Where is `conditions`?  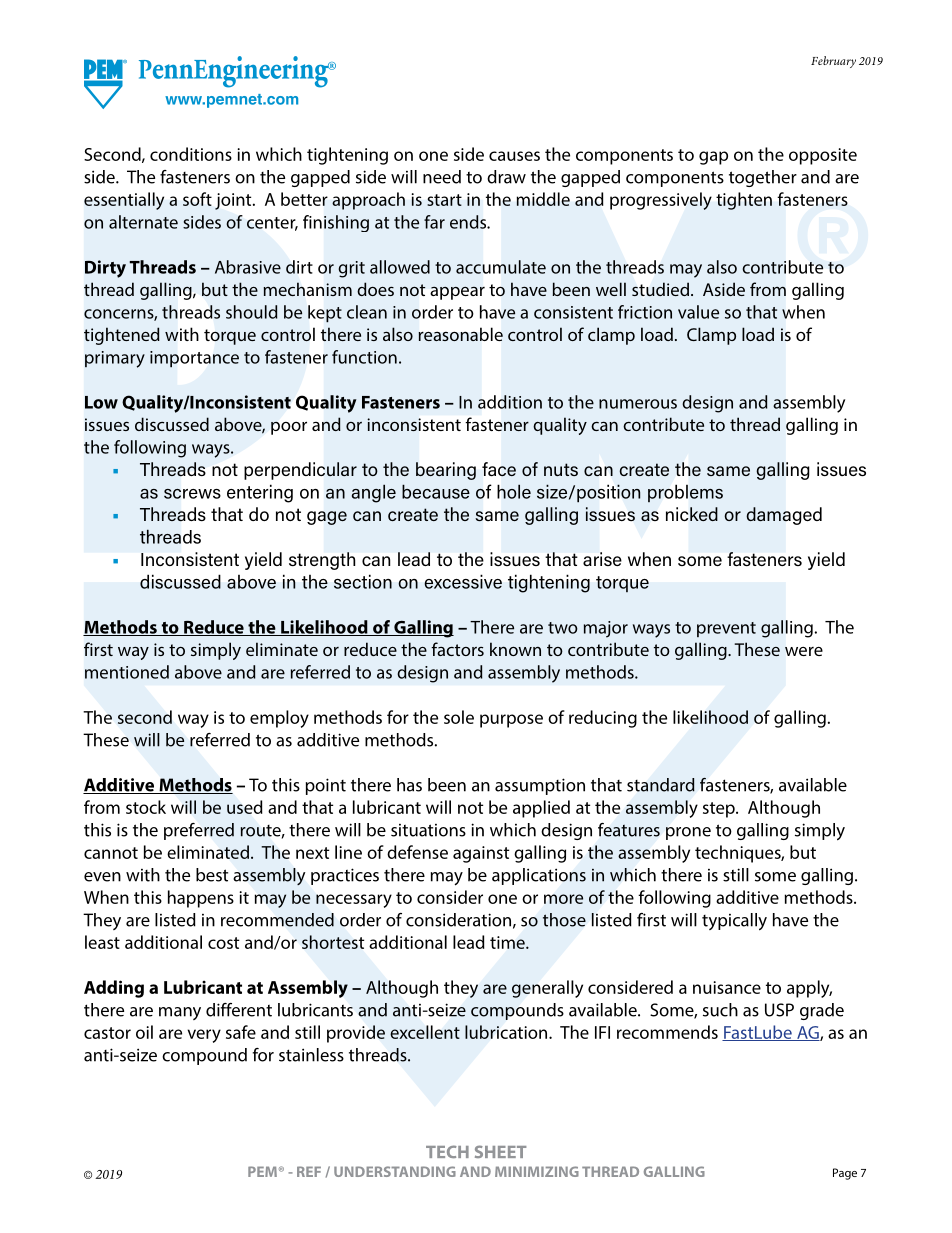
conditions is located at coordinates (191, 154).
